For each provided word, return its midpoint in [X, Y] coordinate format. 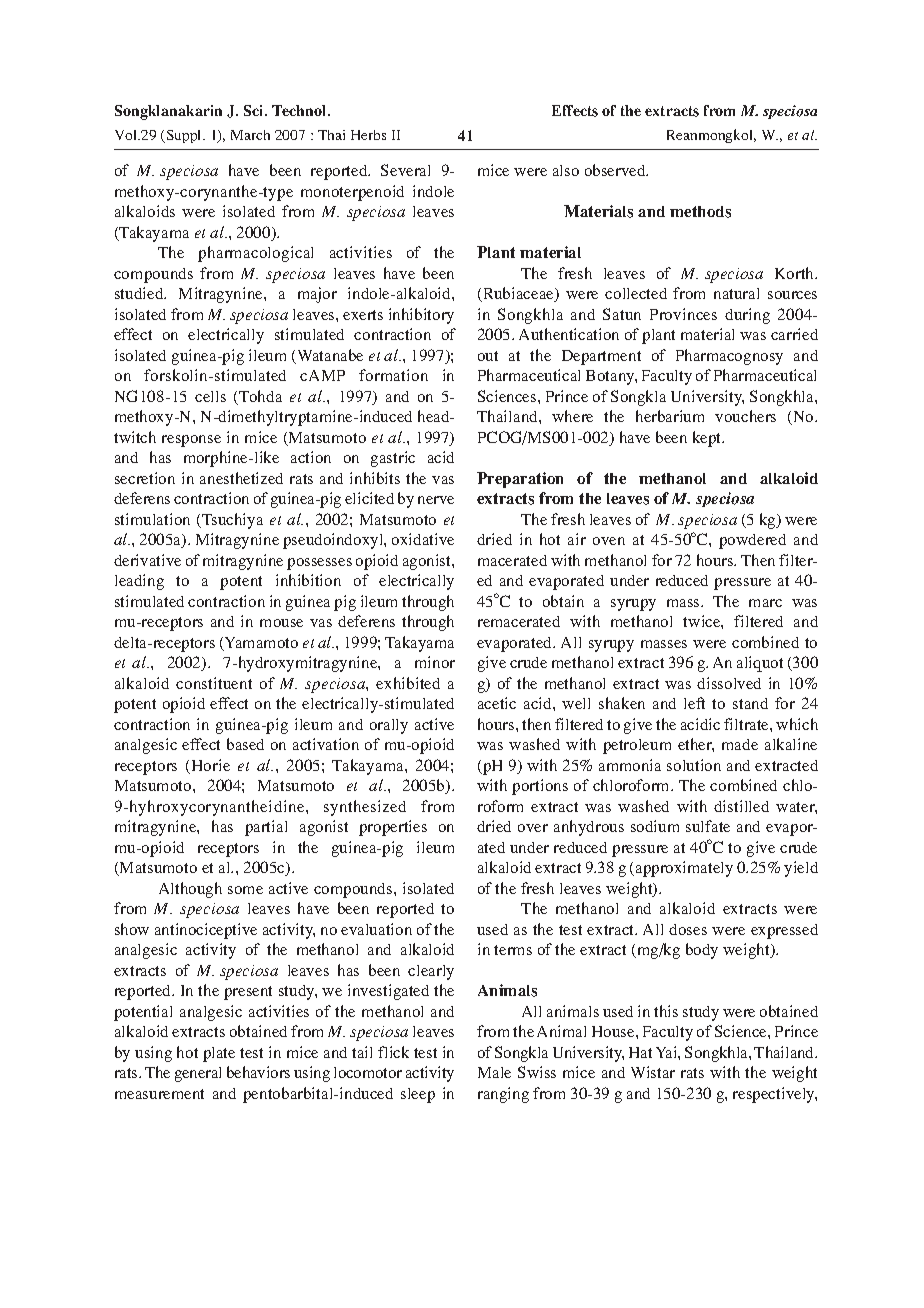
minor [435, 662]
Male [494, 1072]
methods [700, 212]
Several [405, 170]
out [488, 356]
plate [219, 1054]
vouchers [745, 416]
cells [210, 396]
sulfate [708, 826]
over [533, 828]
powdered [752, 541]
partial [266, 828]
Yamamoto [260, 644]
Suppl [184, 136]
